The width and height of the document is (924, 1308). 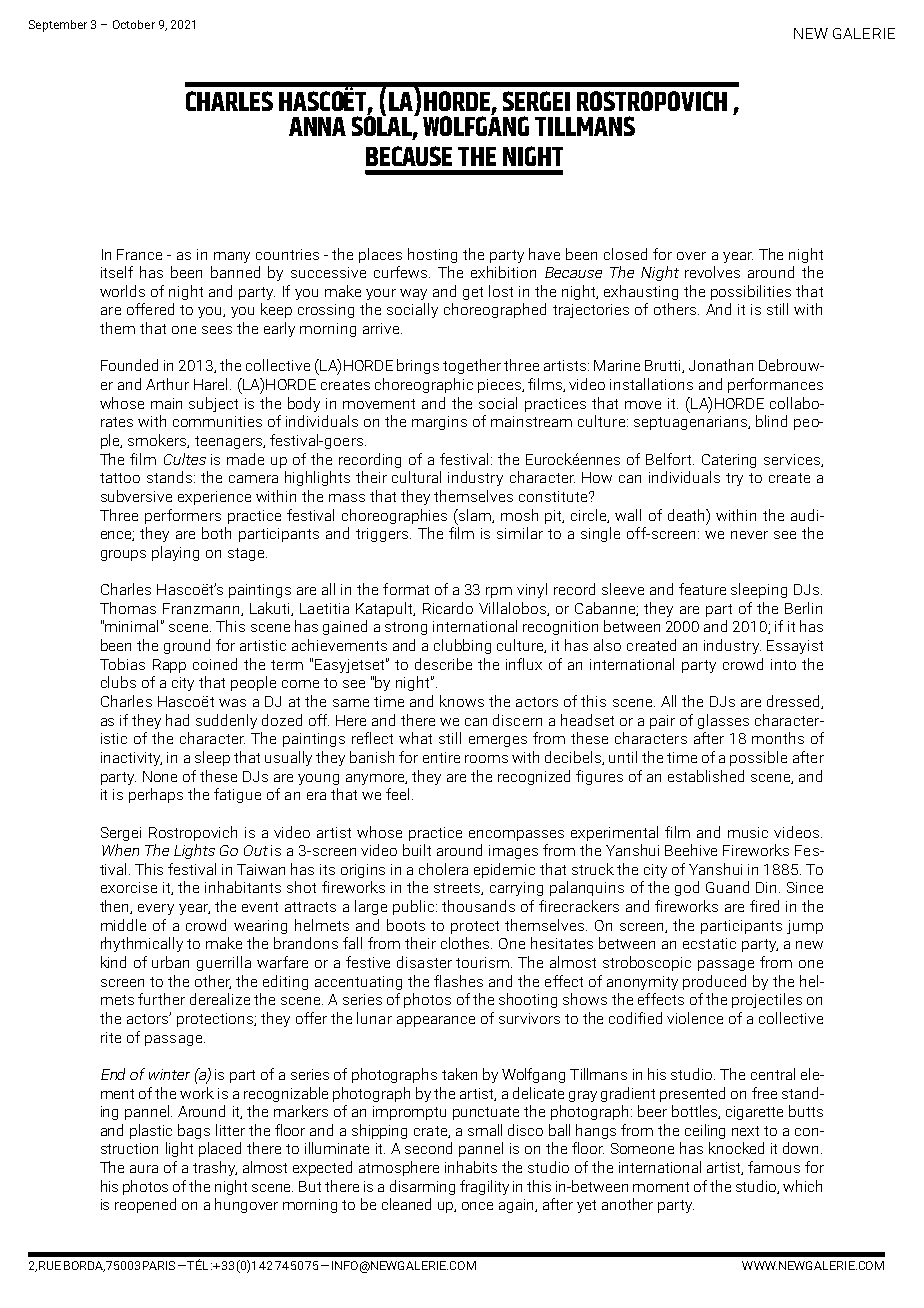 What do you see at coordinates (625, 254) in the document?
I see `closed` at bounding box center [625, 254].
